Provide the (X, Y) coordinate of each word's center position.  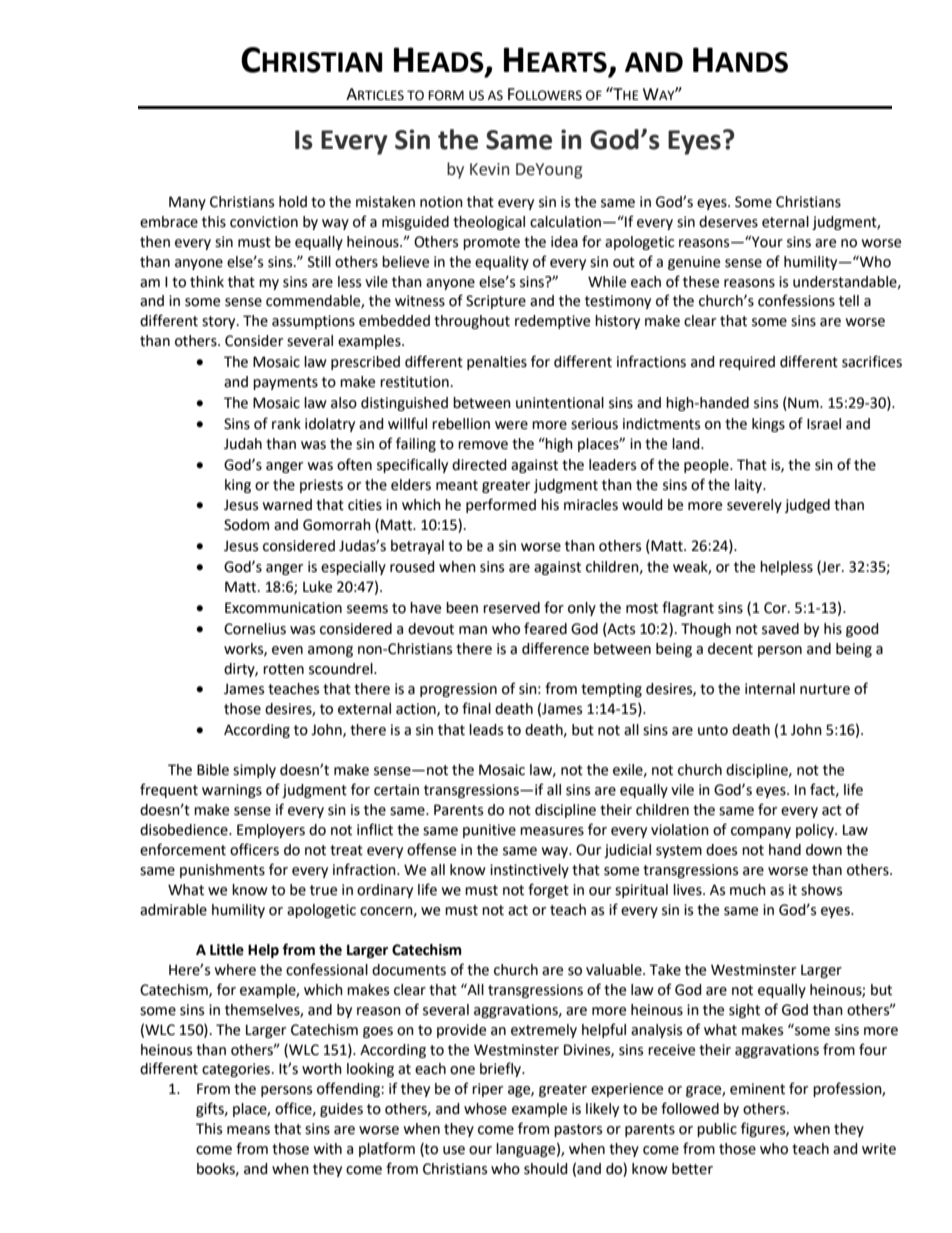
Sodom (246, 525)
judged (807, 506)
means (248, 1130)
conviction (264, 222)
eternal (785, 222)
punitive (489, 831)
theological (489, 223)
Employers (271, 831)
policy (816, 831)
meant (457, 485)
